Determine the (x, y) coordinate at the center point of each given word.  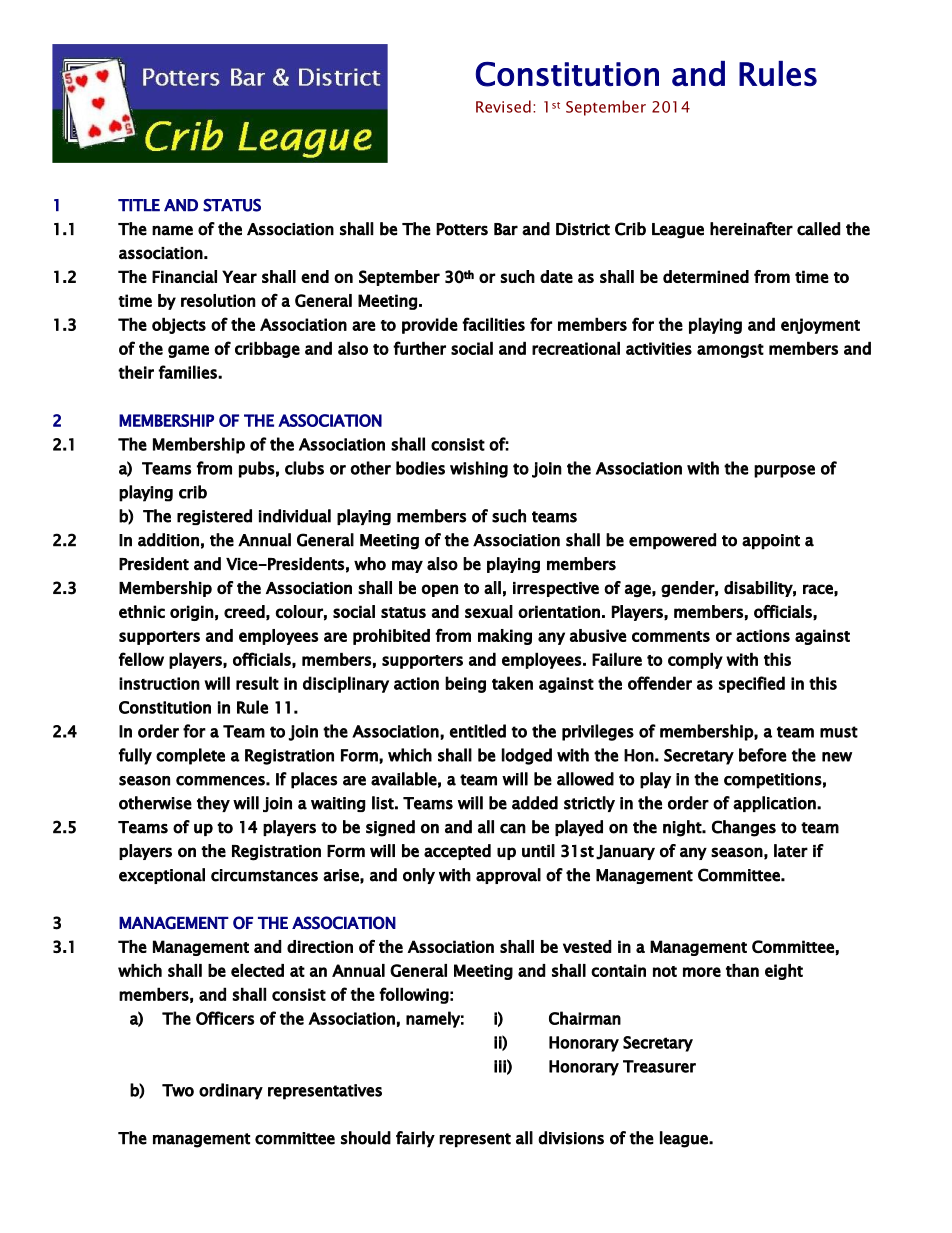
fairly (415, 1139)
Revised (503, 106)
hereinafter (751, 229)
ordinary (231, 1091)
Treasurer (659, 1066)
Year (239, 276)
